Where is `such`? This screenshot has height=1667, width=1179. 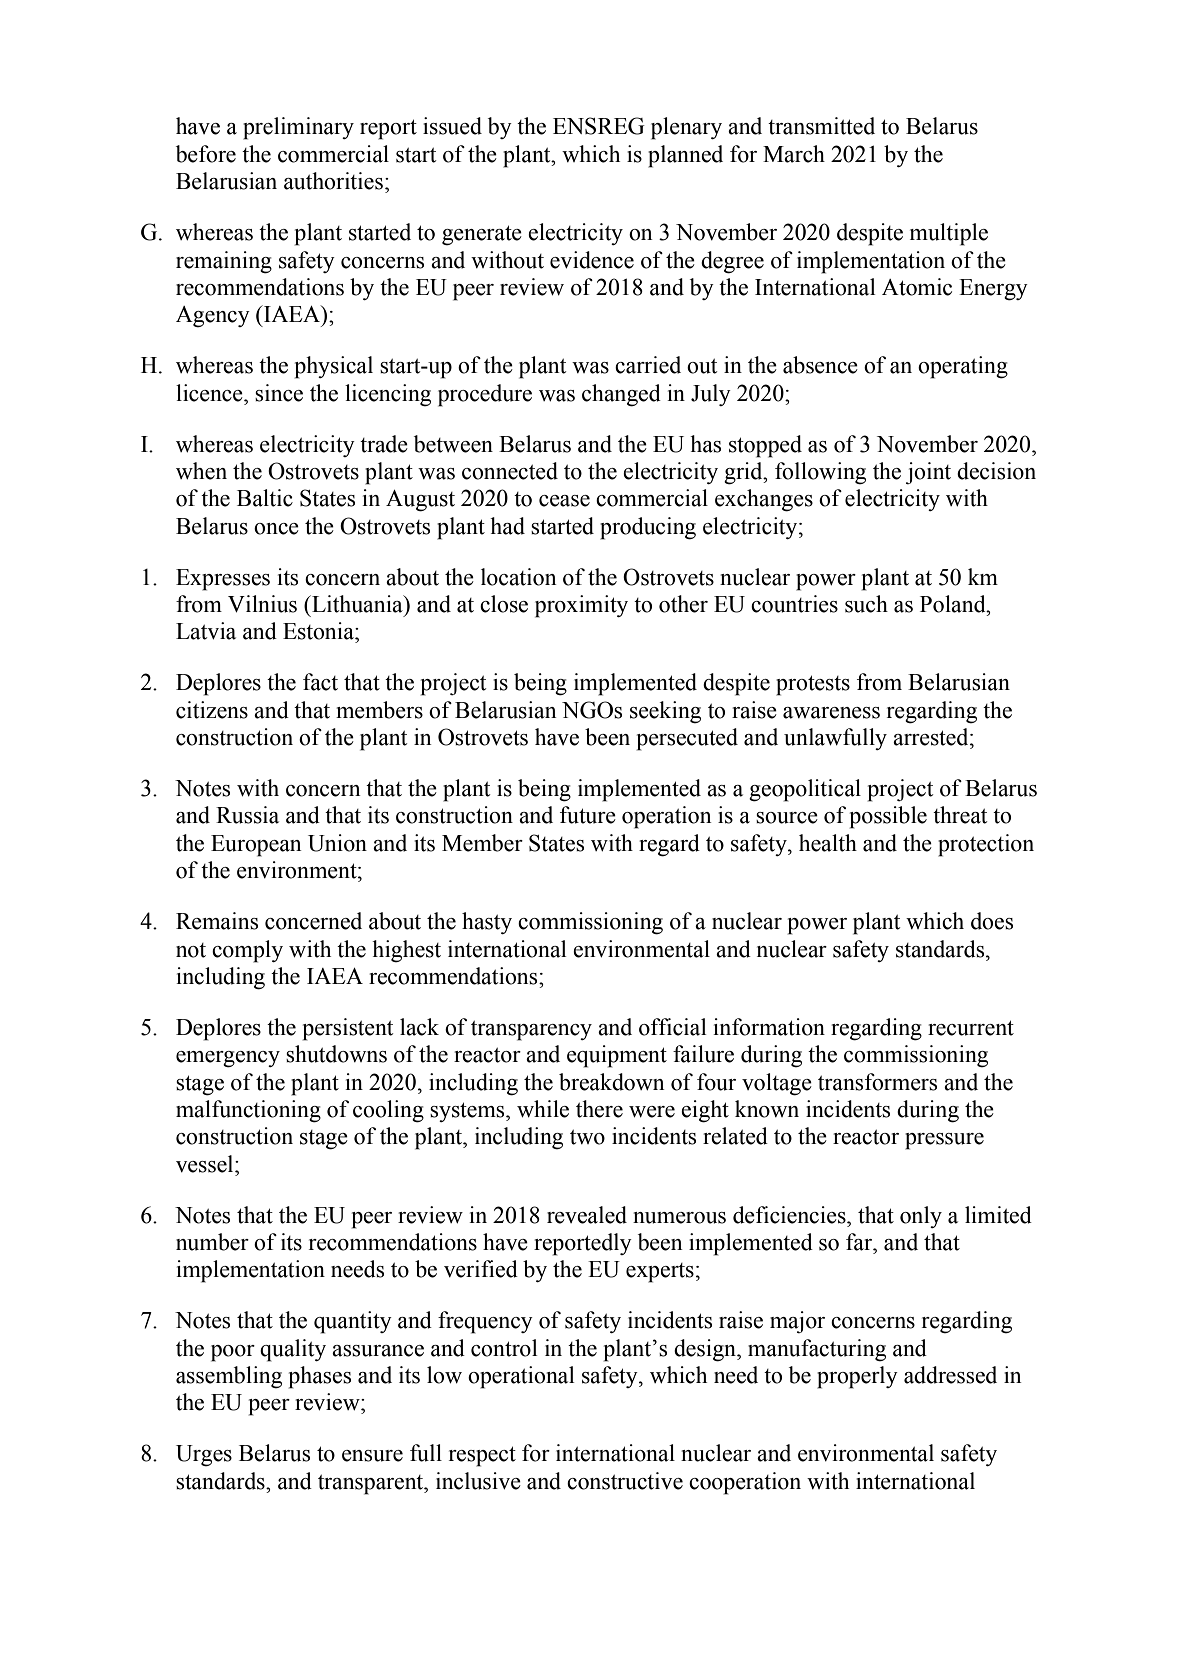 such is located at coordinates (866, 604).
